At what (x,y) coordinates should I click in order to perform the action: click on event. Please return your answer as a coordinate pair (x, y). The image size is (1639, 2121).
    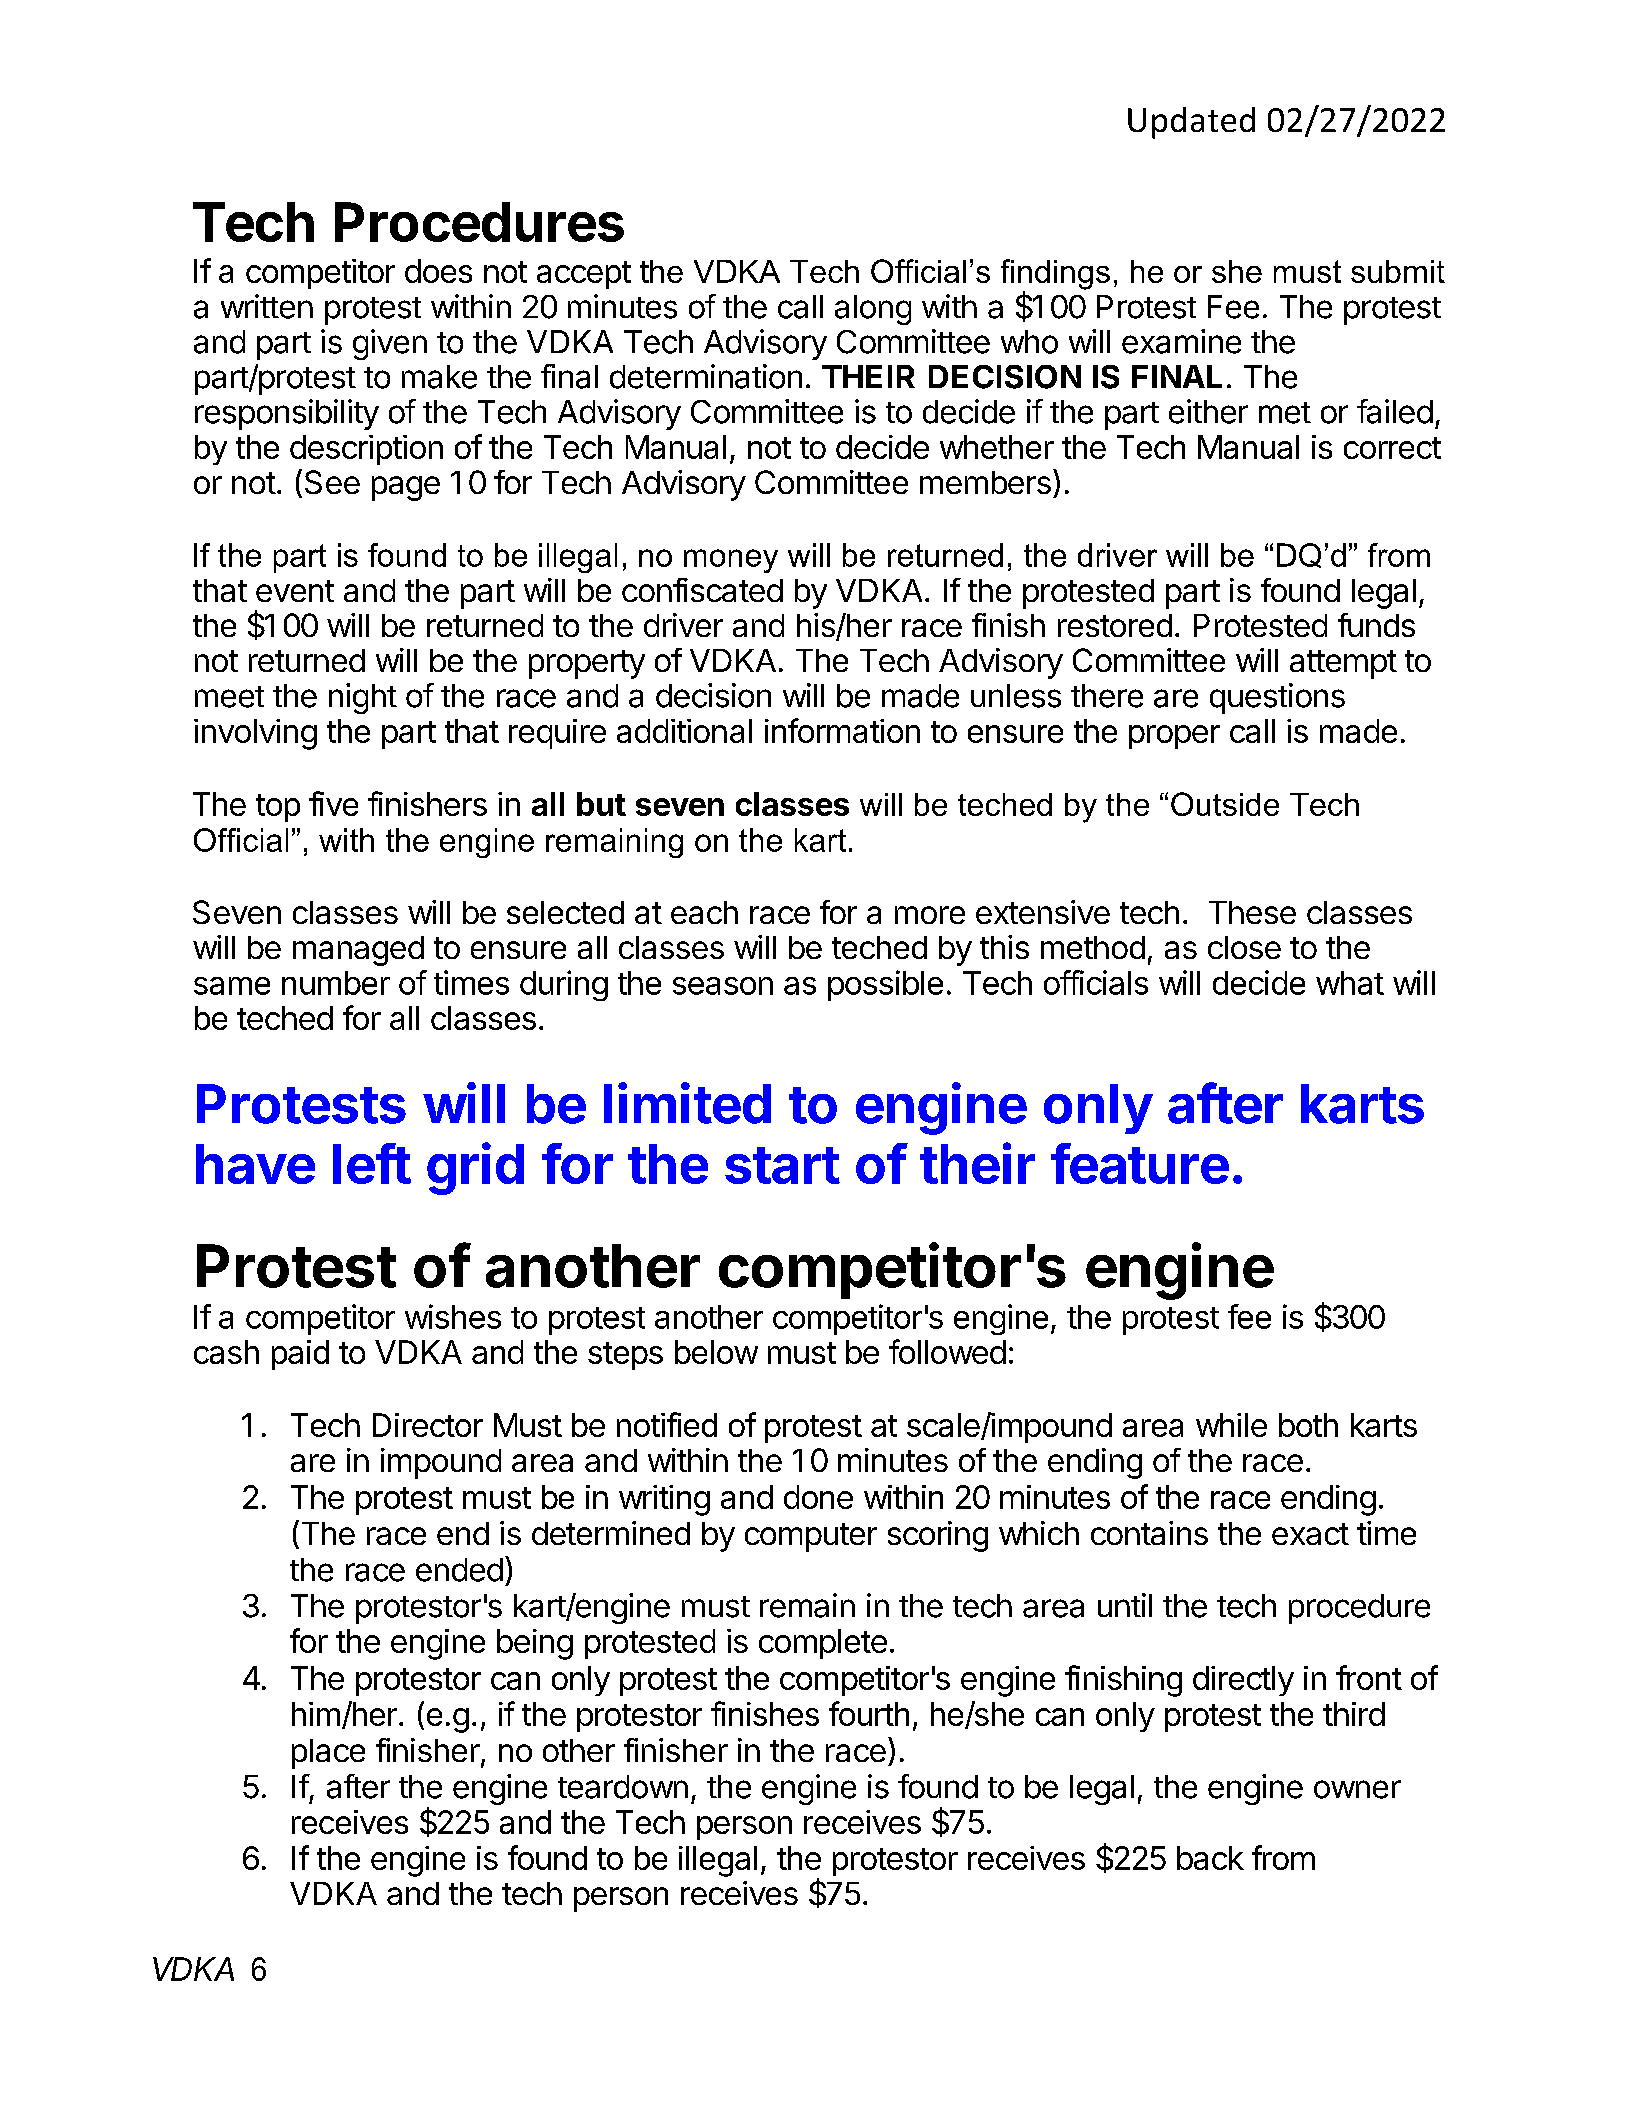
    Looking at the image, I should click on (295, 591).
